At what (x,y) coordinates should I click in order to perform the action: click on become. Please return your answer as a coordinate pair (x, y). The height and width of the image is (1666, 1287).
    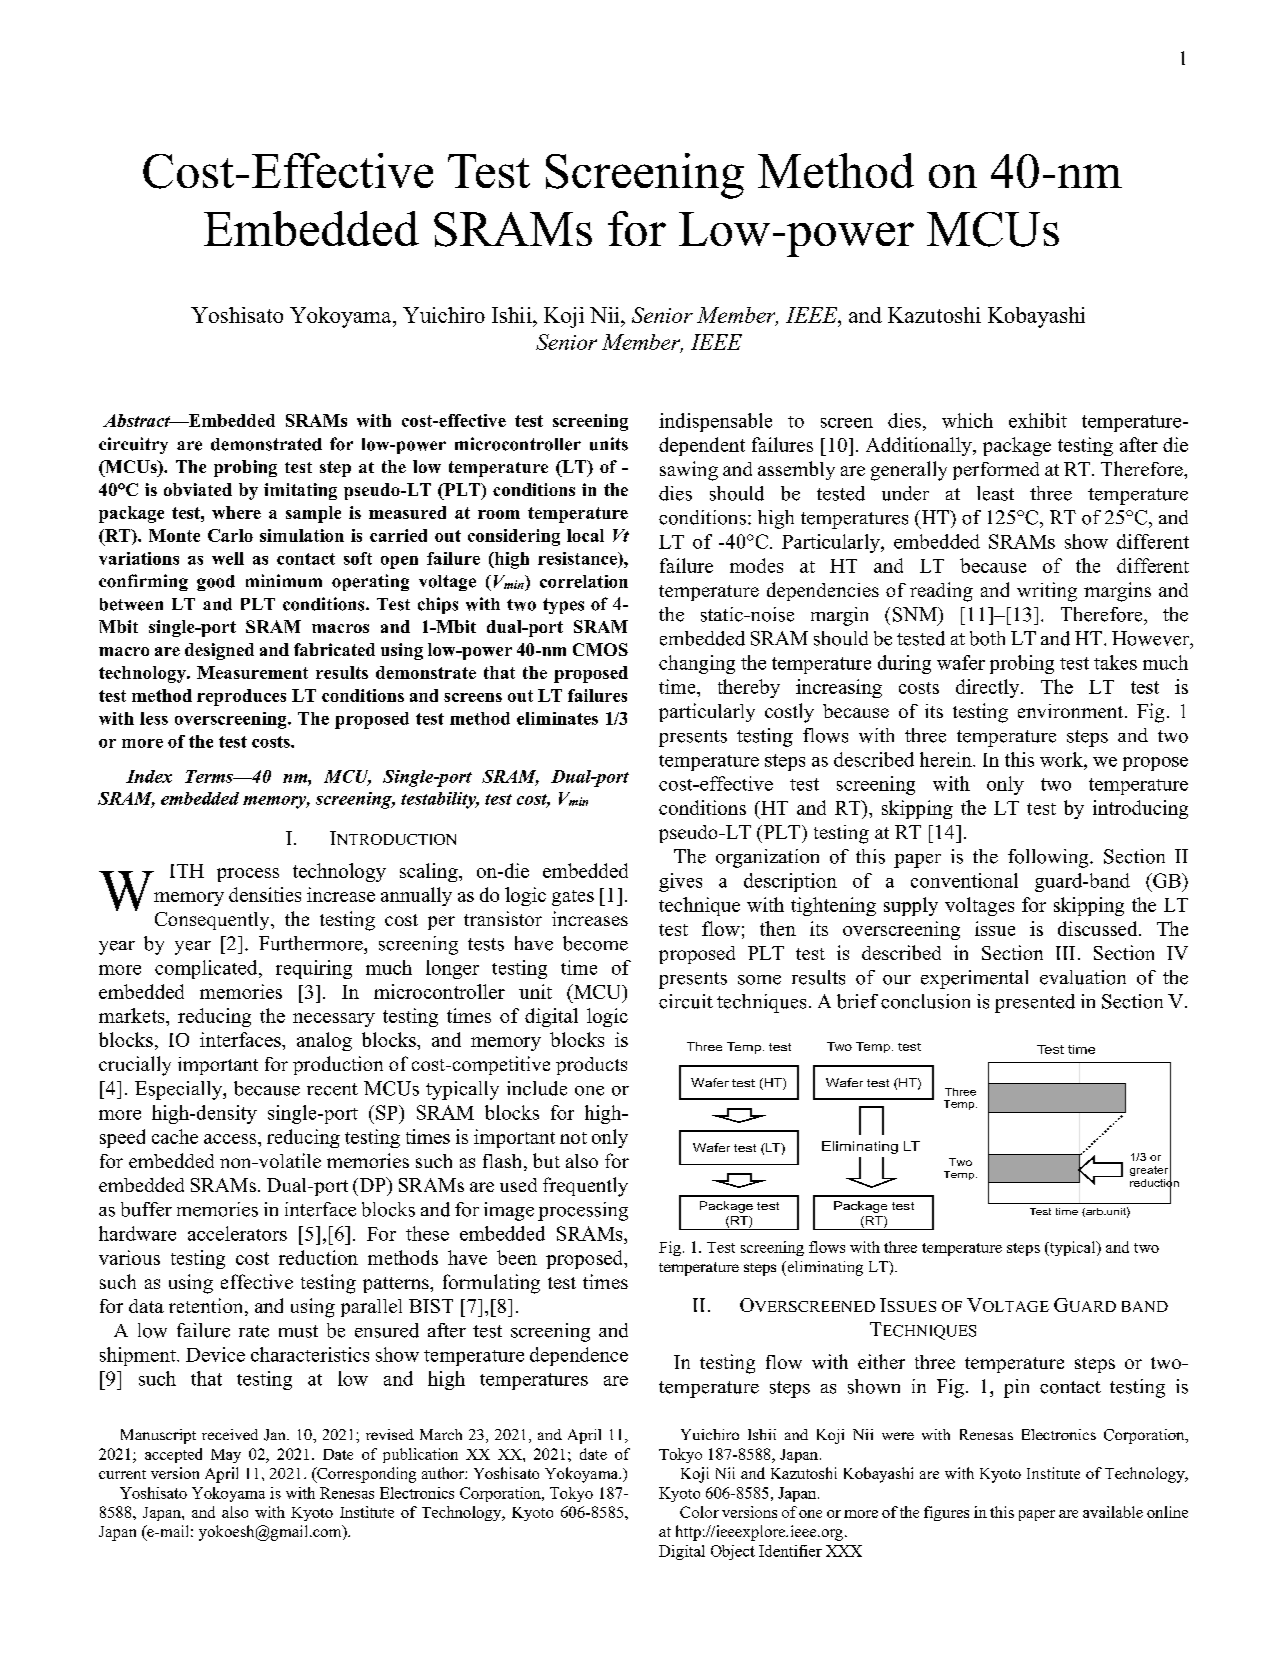
    Looking at the image, I should click on (595, 943).
